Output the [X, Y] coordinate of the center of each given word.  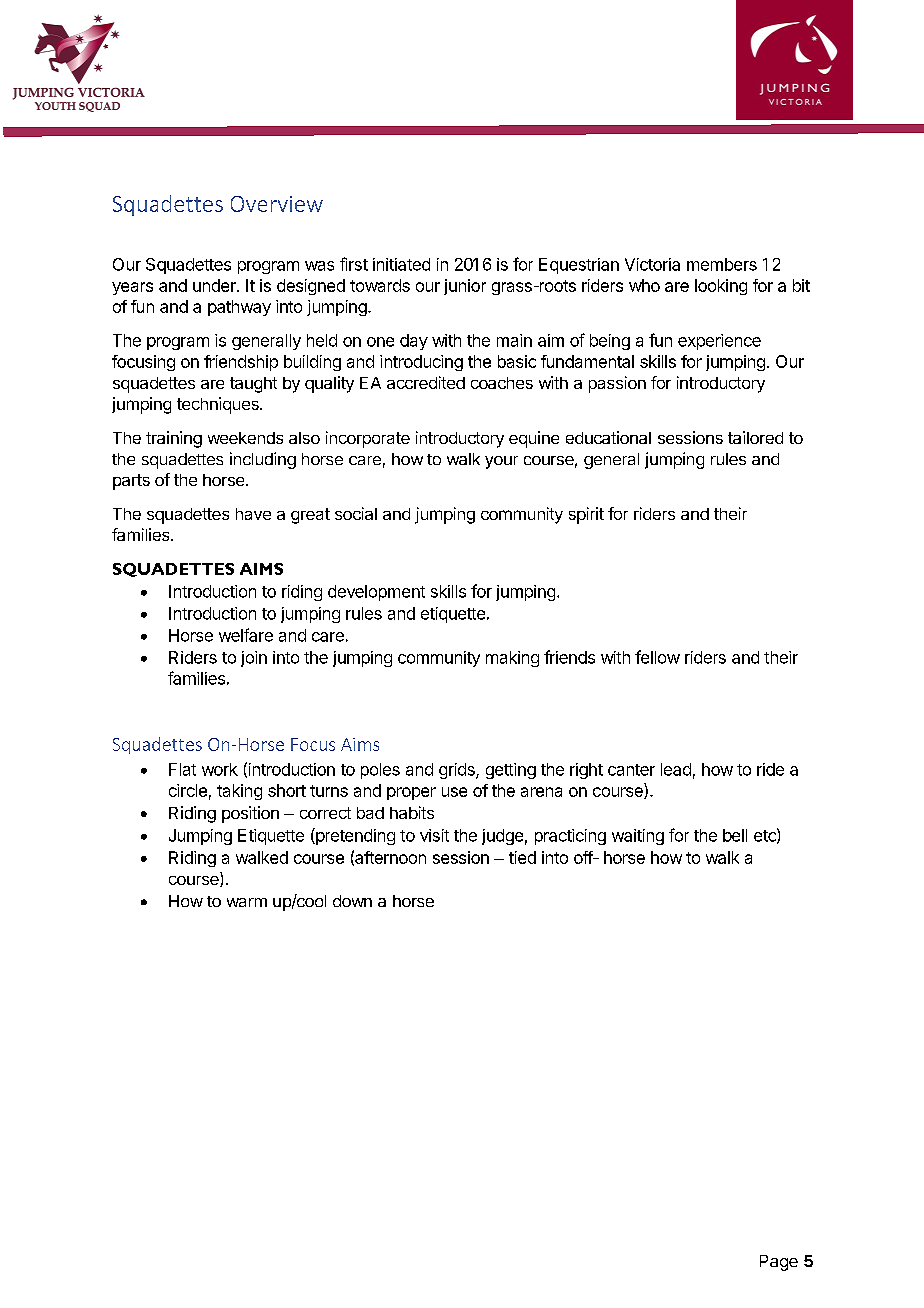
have [253, 514]
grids [458, 771]
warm [247, 902]
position [250, 814]
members [722, 264]
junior [465, 287]
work [220, 769]
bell [735, 835]
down [352, 901]
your [501, 462]
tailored [755, 437]
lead [676, 769]
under [215, 285]
